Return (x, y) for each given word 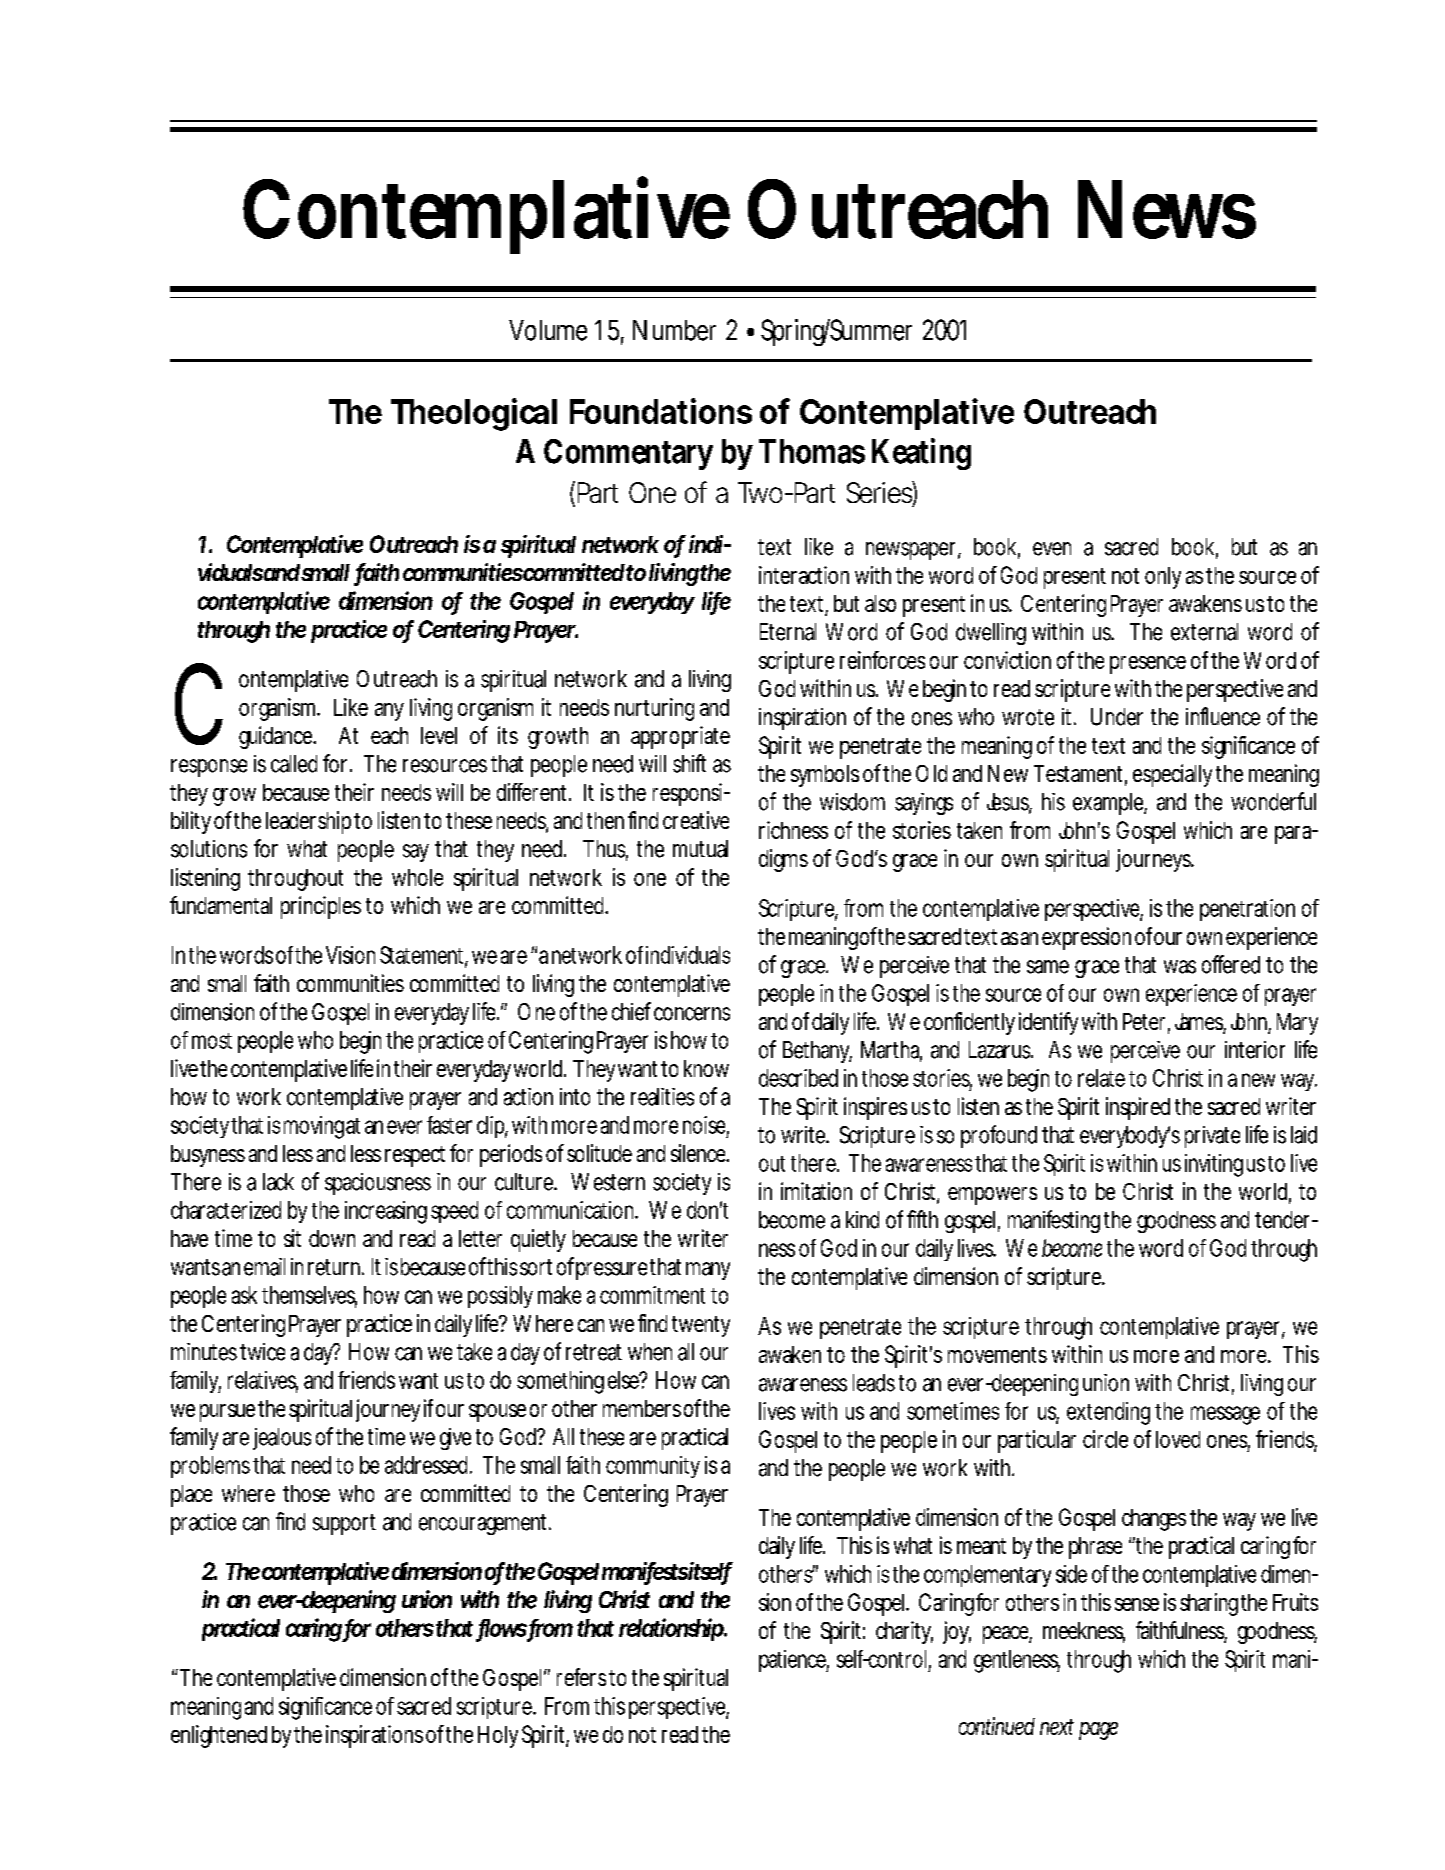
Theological (474, 414)
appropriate (680, 737)
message (1225, 1415)
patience (794, 1661)
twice (262, 1352)
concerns (692, 1014)
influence (1223, 716)
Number (674, 330)
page (1098, 1731)
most (212, 1041)
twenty (701, 1326)
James (1200, 1023)
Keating (921, 454)
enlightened (219, 1736)
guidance (277, 737)
